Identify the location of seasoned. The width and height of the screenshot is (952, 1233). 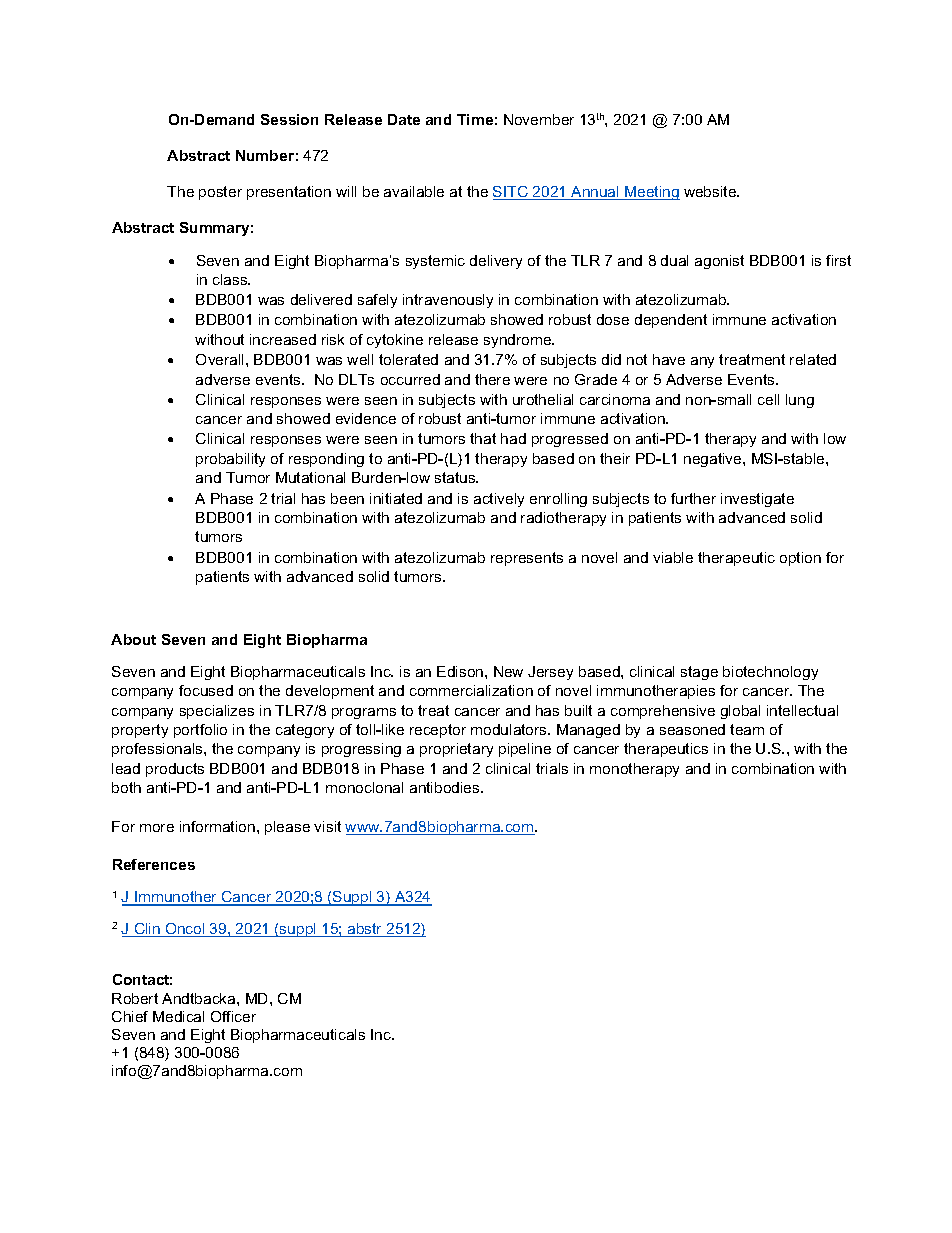
(692, 729).
